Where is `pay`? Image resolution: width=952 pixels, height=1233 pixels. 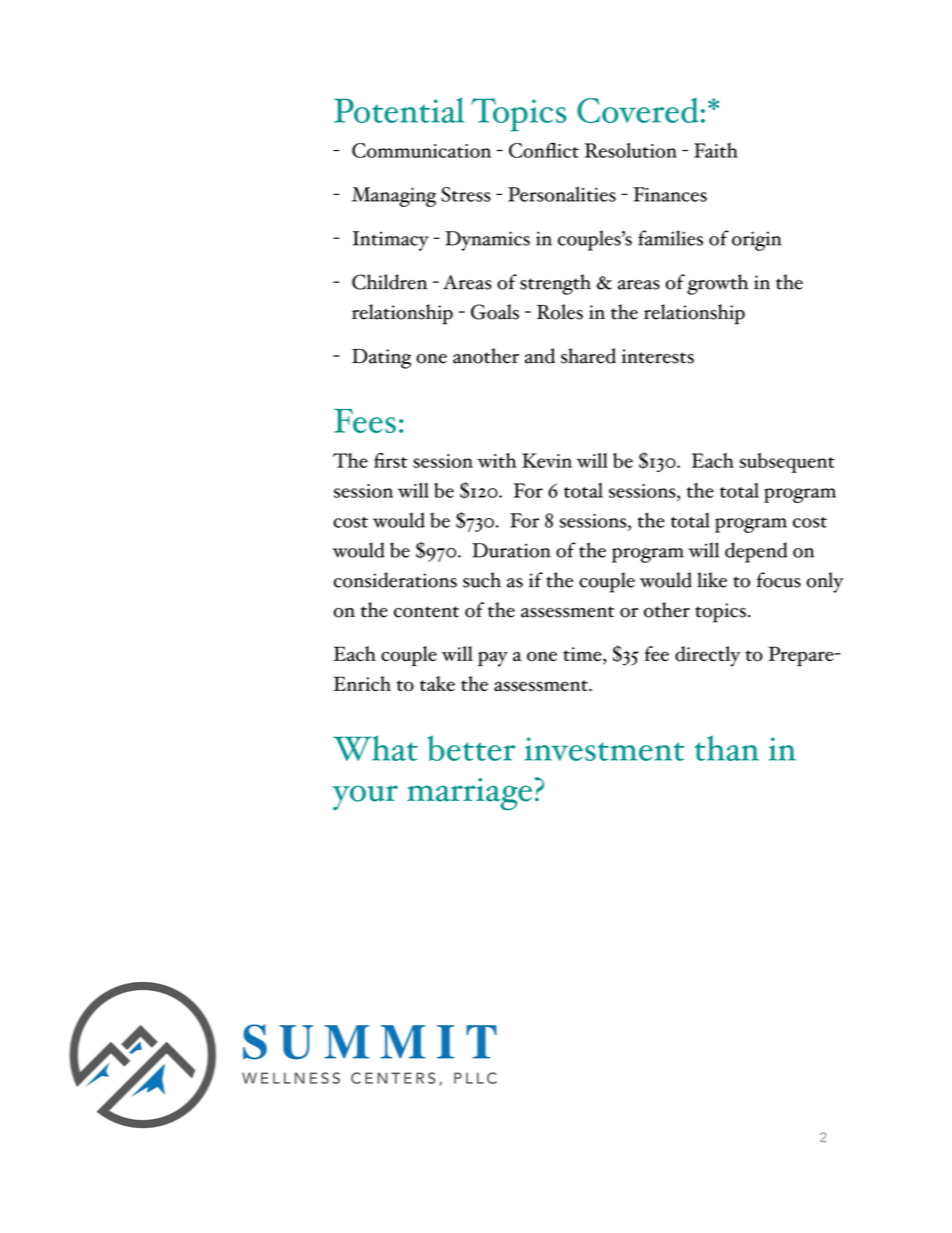 pay is located at coordinates (493, 659).
